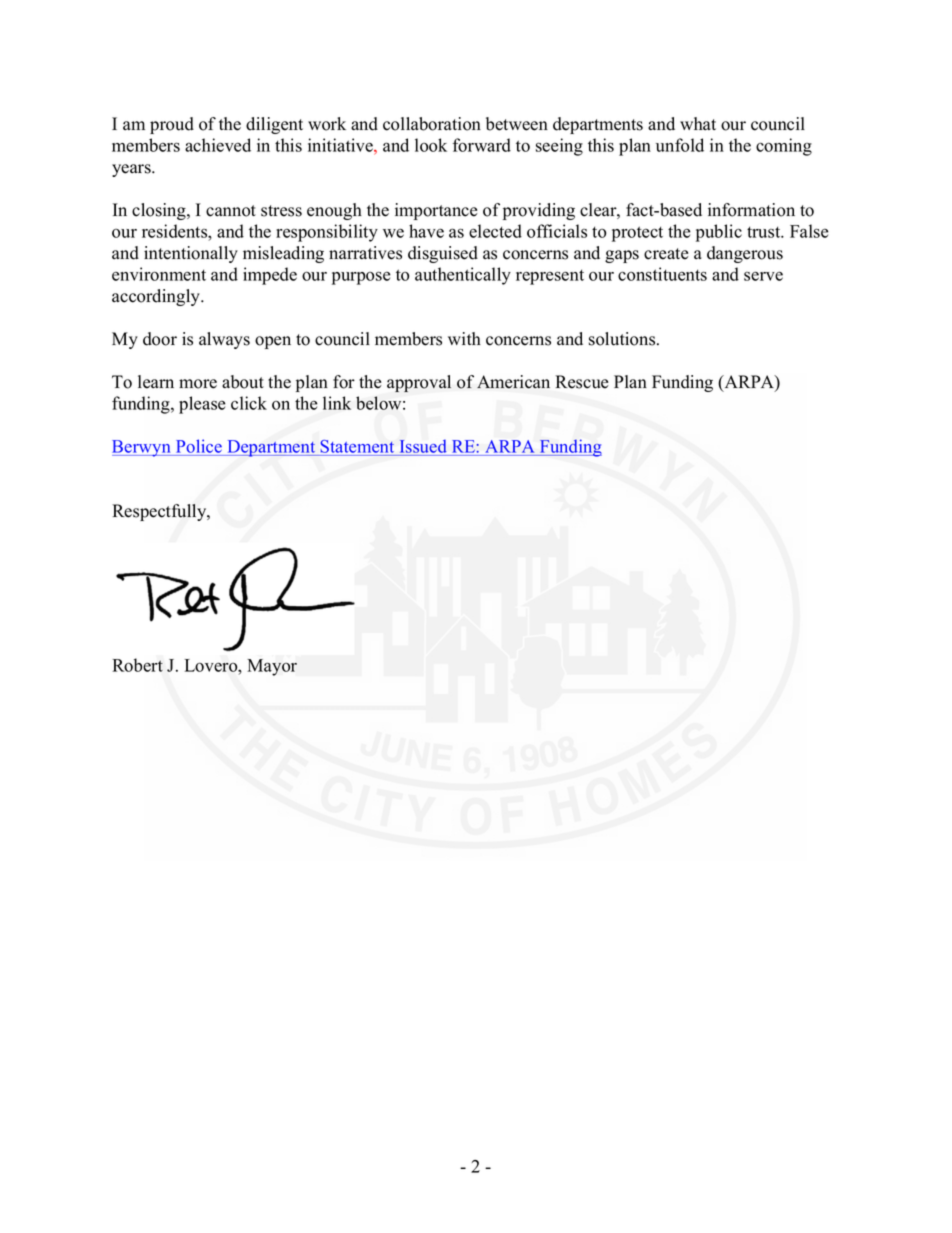 This screenshot has width=952, height=1233. I want to click on Mayor, so click(272, 667).
